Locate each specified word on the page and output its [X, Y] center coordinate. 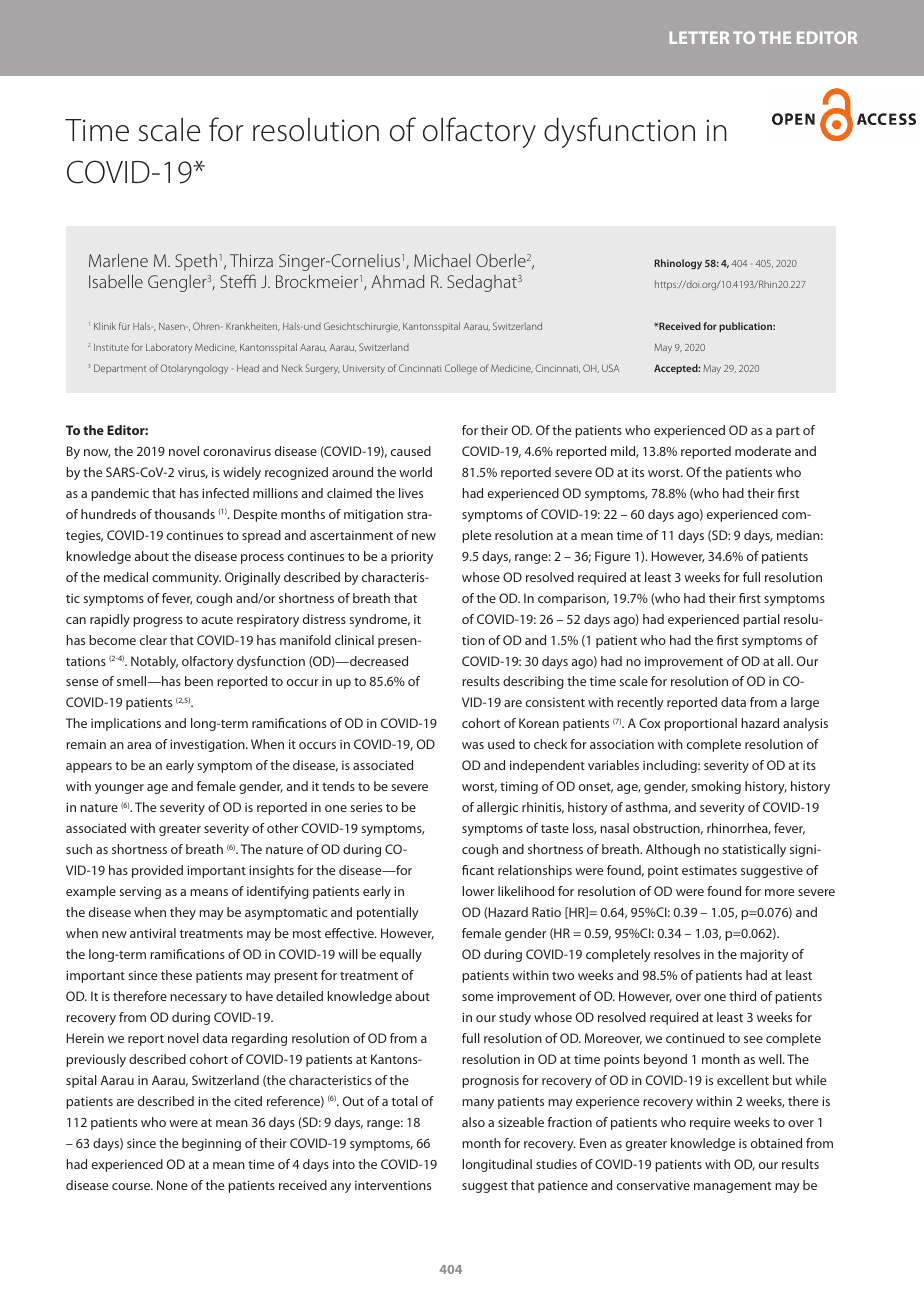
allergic [497, 808]
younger [119, 789]
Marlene [118, 260]
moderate [763, 451]
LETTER [699, 37]
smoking [716, 787]
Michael [442, 260]
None [172, 1185]
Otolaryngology [194, 369]
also [473, 1122]
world [415, 472]
